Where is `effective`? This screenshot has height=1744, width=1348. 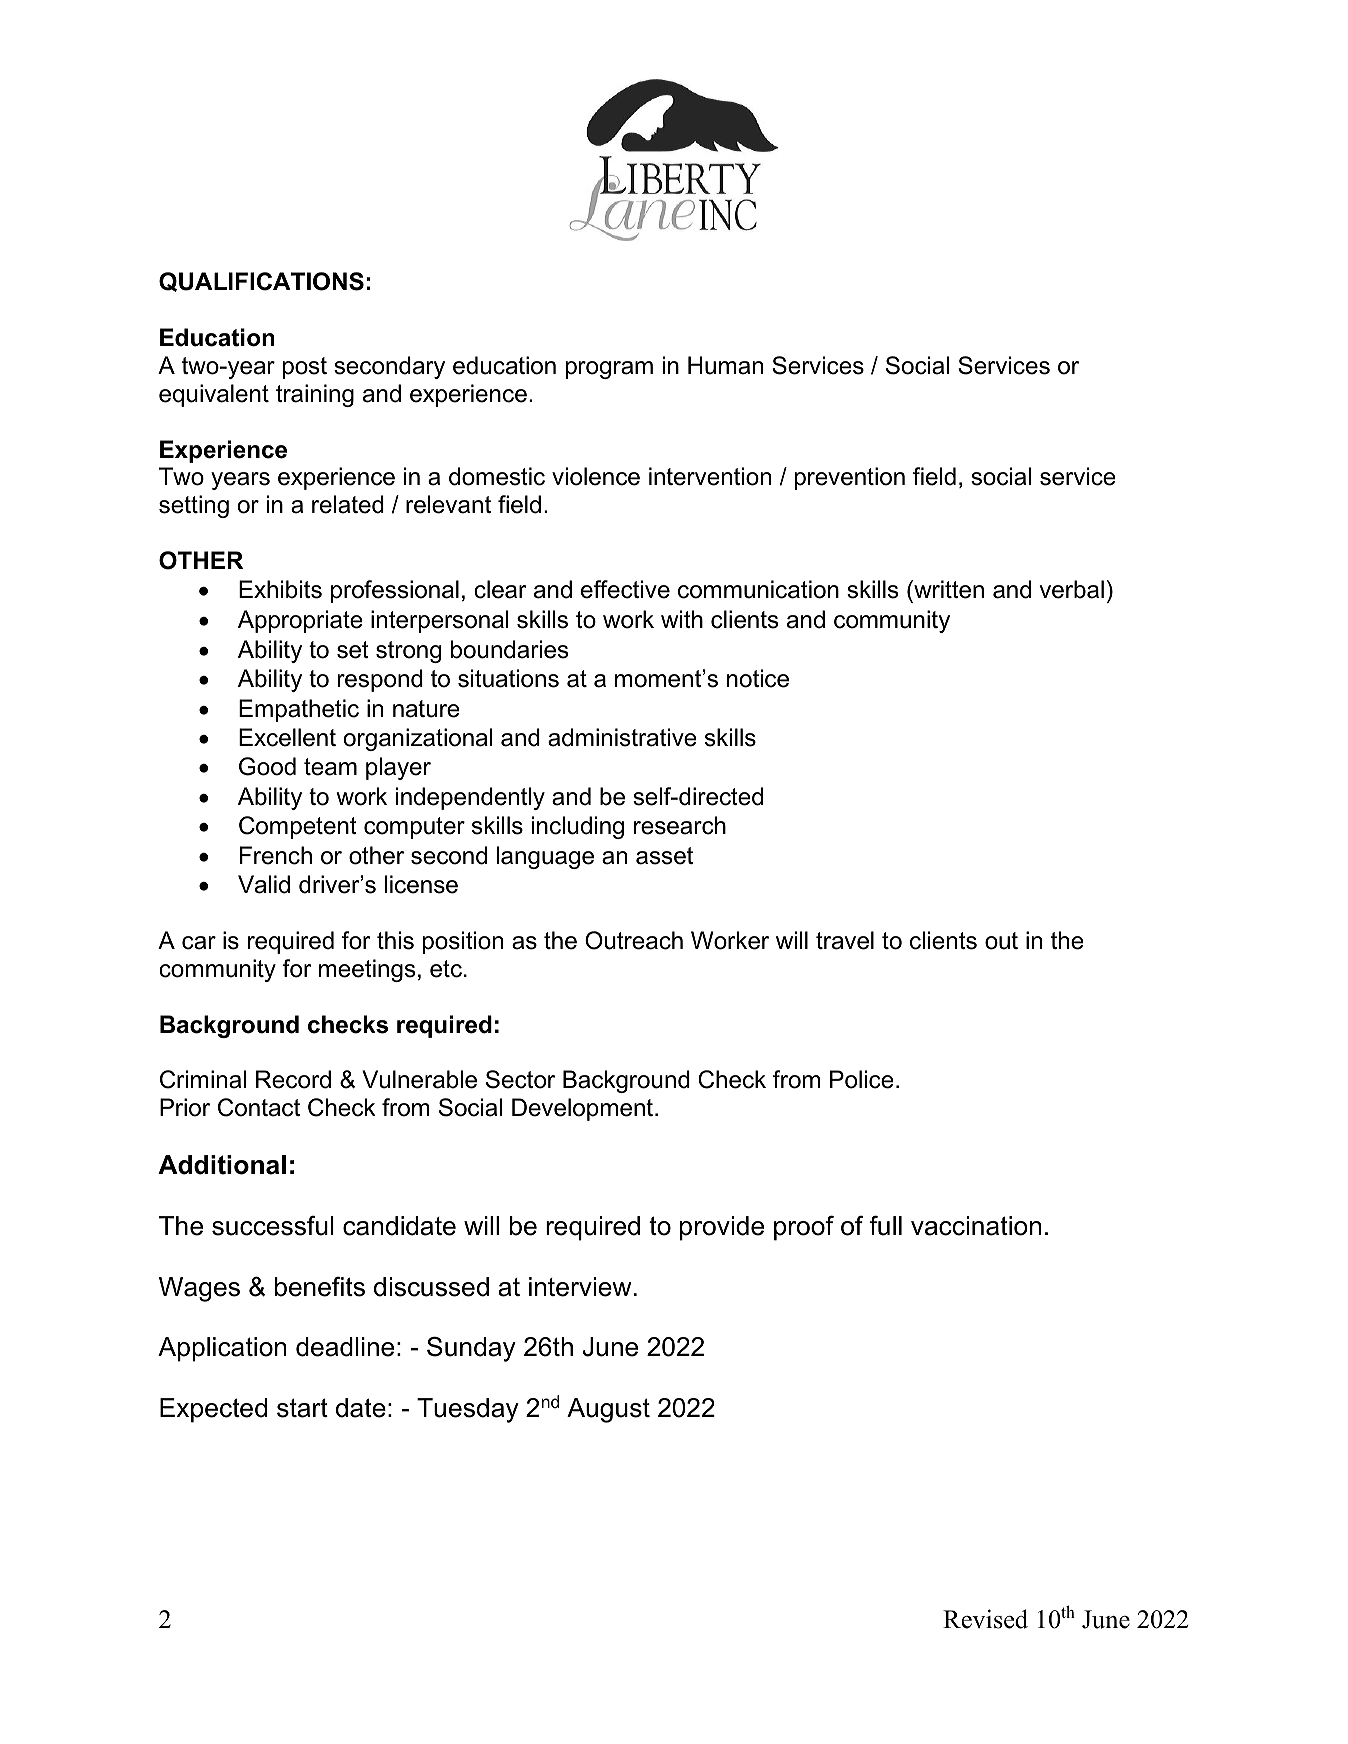 effective is located at coordinates (625, 589).
